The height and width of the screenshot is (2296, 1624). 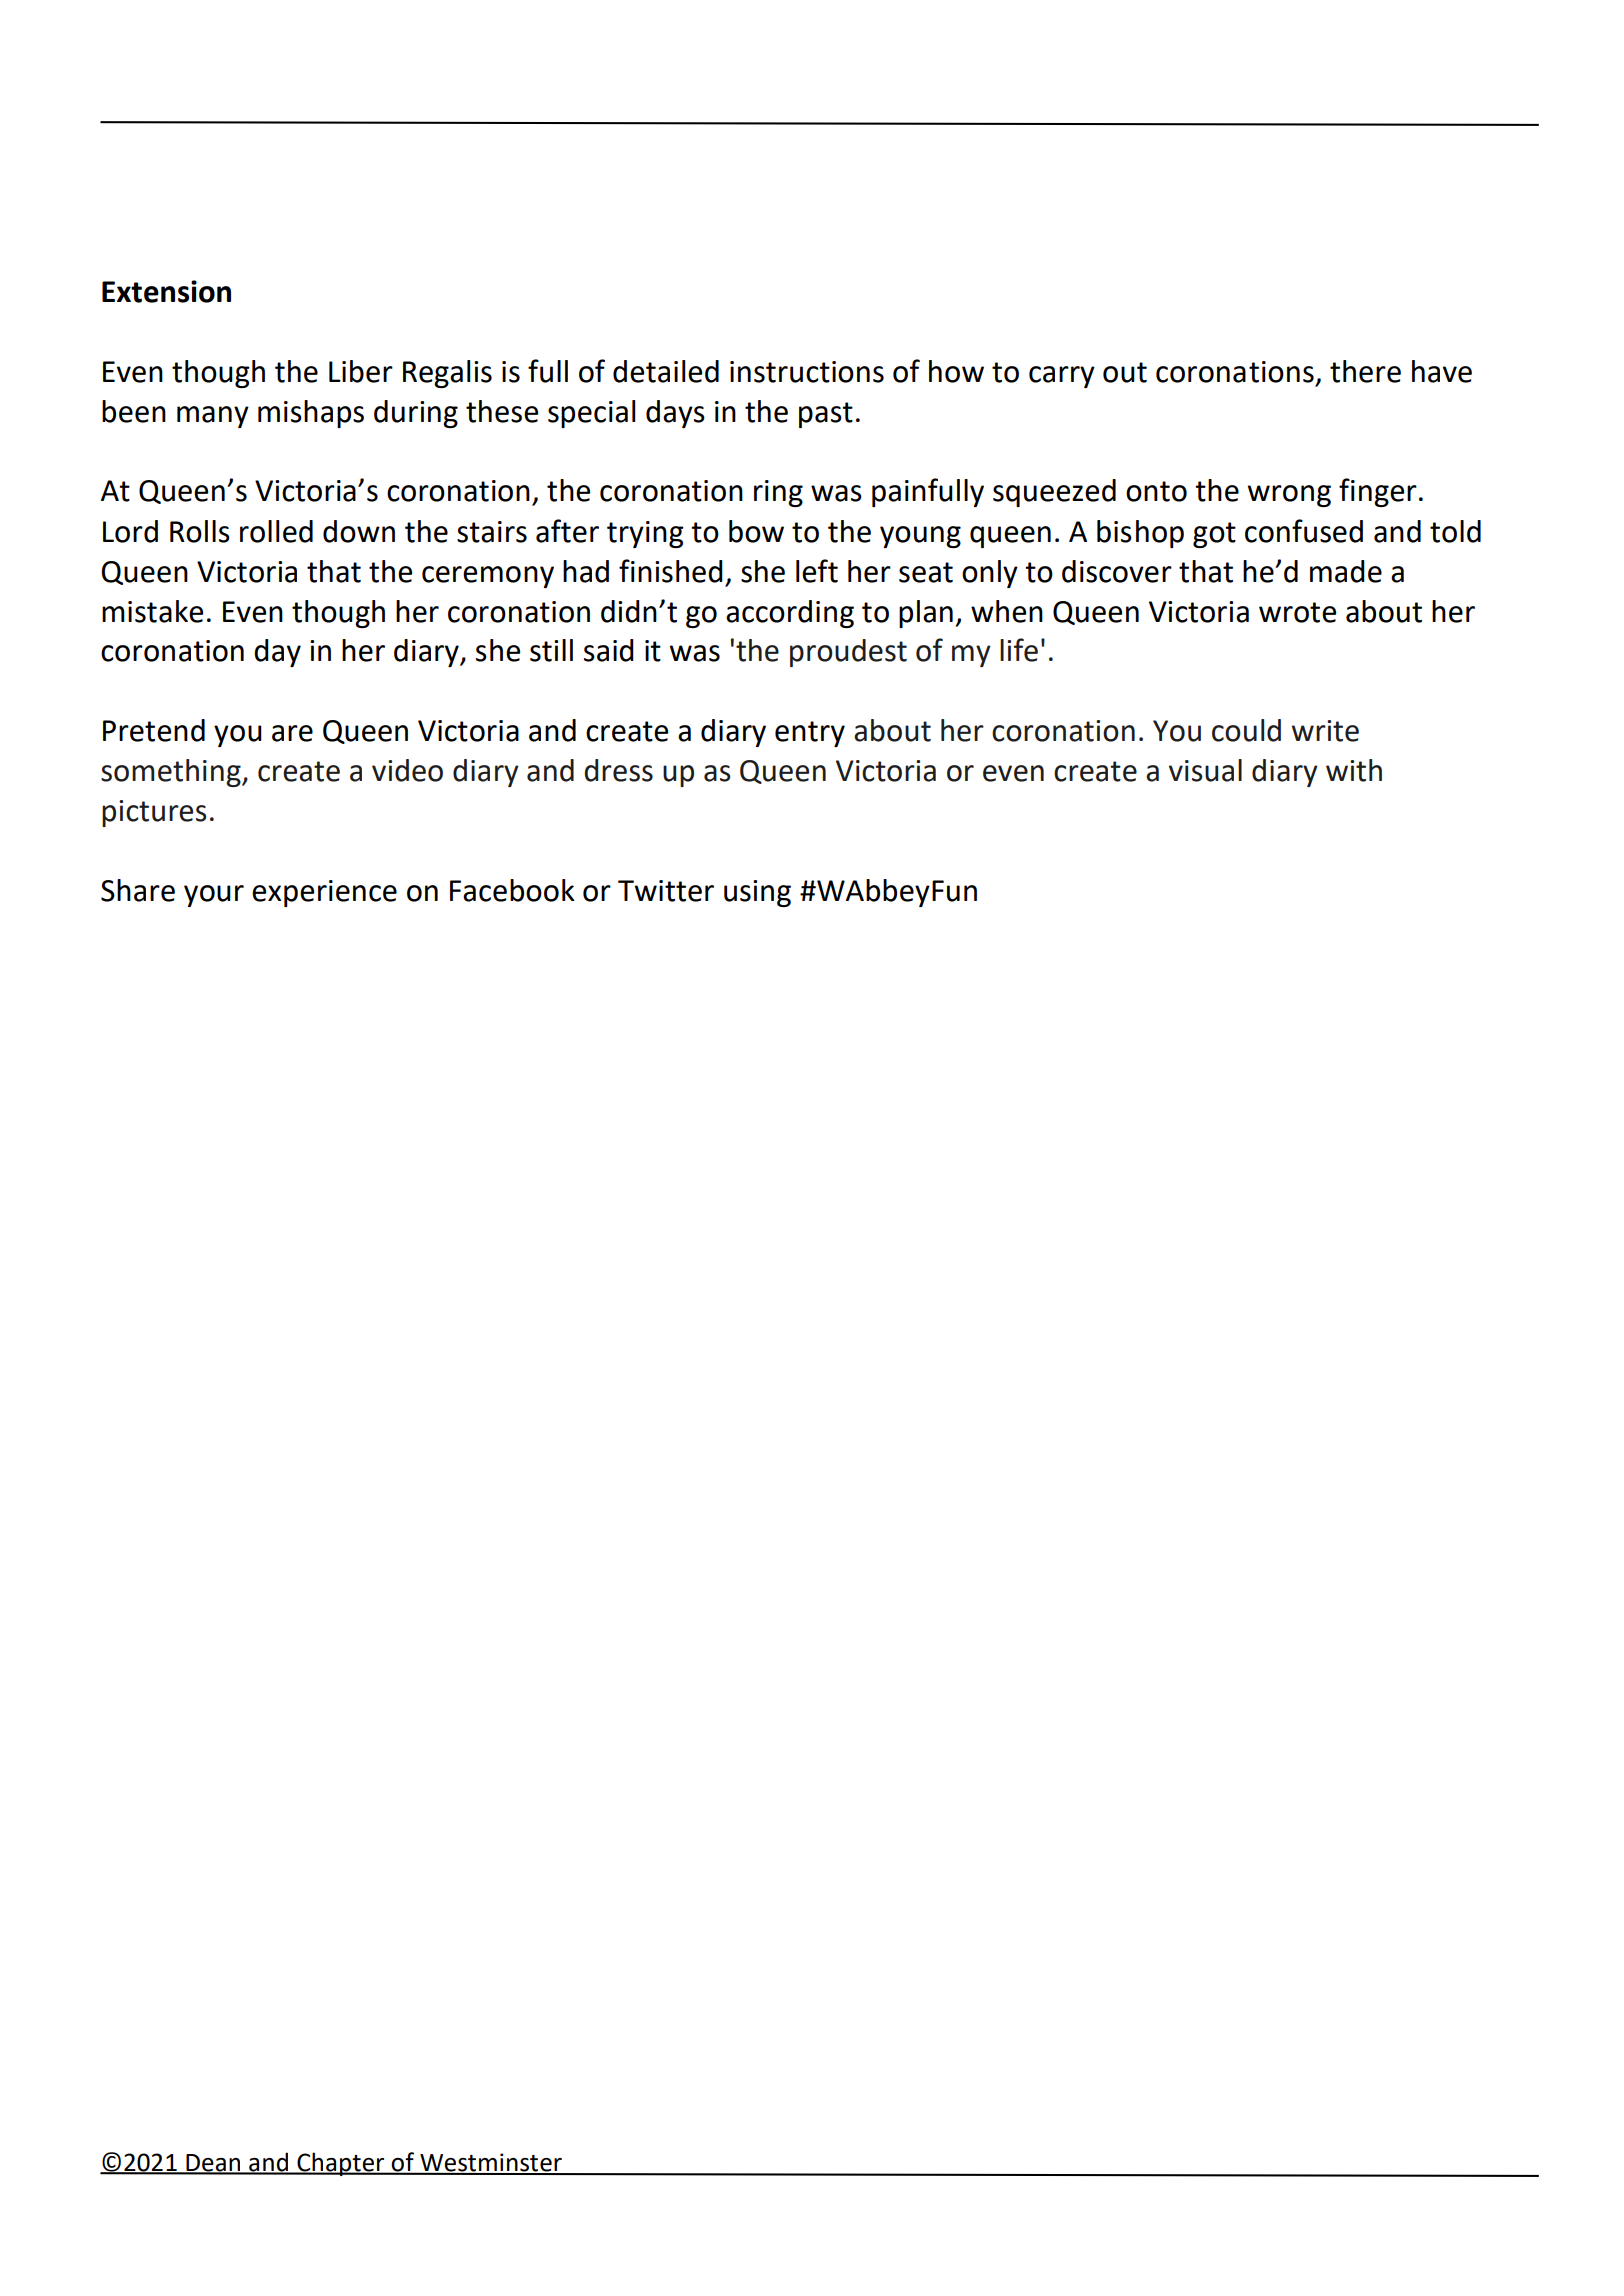 What do you see at coordinates (361, 371) in the screenshot?
I see `Liber` at bounding box center [361, 371].
